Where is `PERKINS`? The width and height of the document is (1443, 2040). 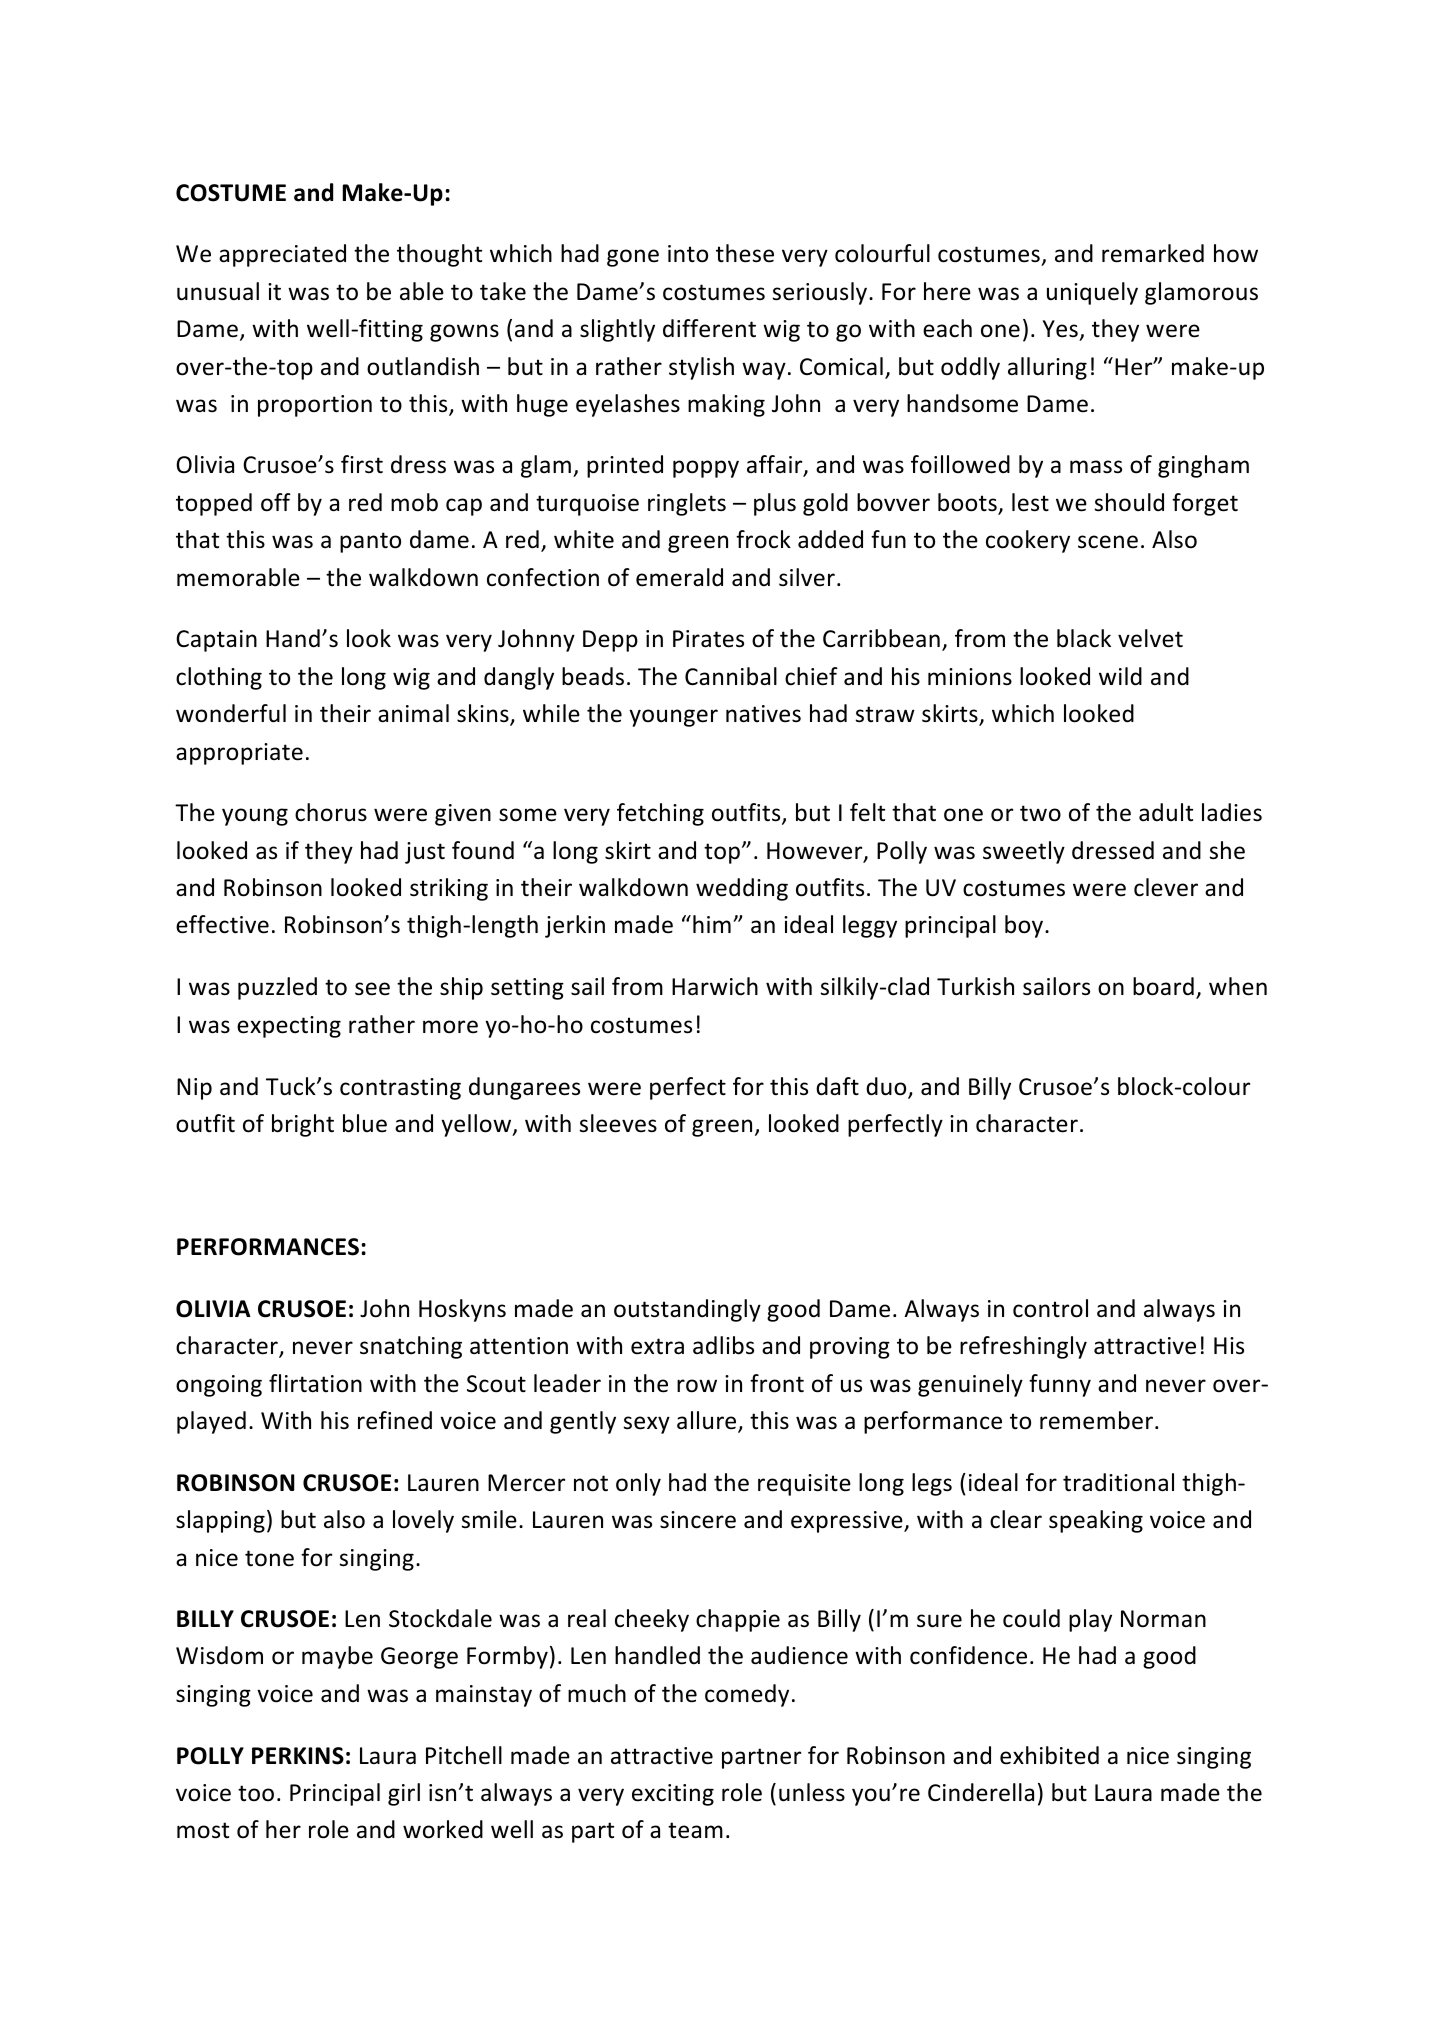 PERKINS is located at coordinates (298, 1756).
